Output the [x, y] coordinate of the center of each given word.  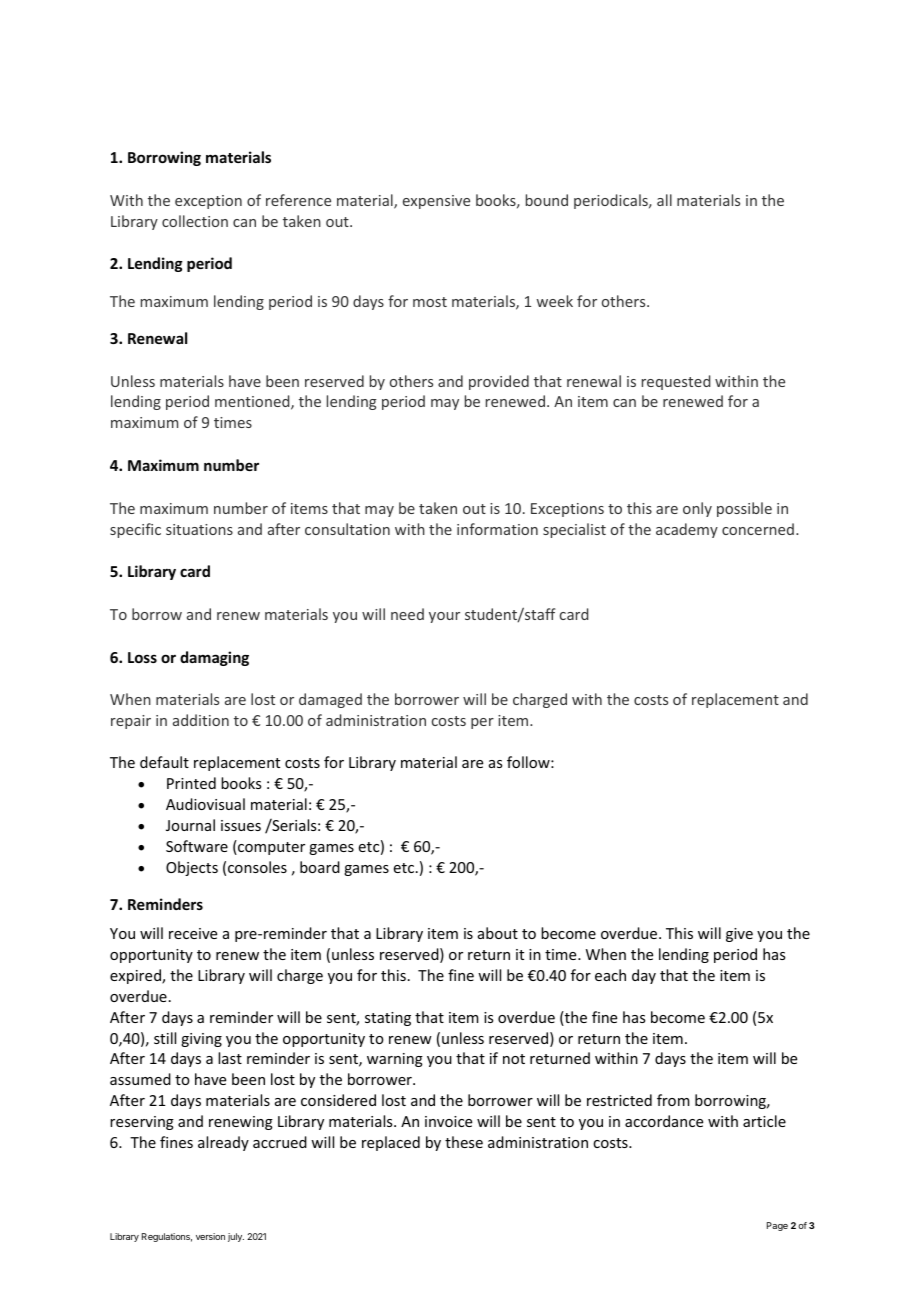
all [664, 200]
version [210, 1236]
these [464, 1142]
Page [777, 1226]
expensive [436, 202]
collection [195, 221]
